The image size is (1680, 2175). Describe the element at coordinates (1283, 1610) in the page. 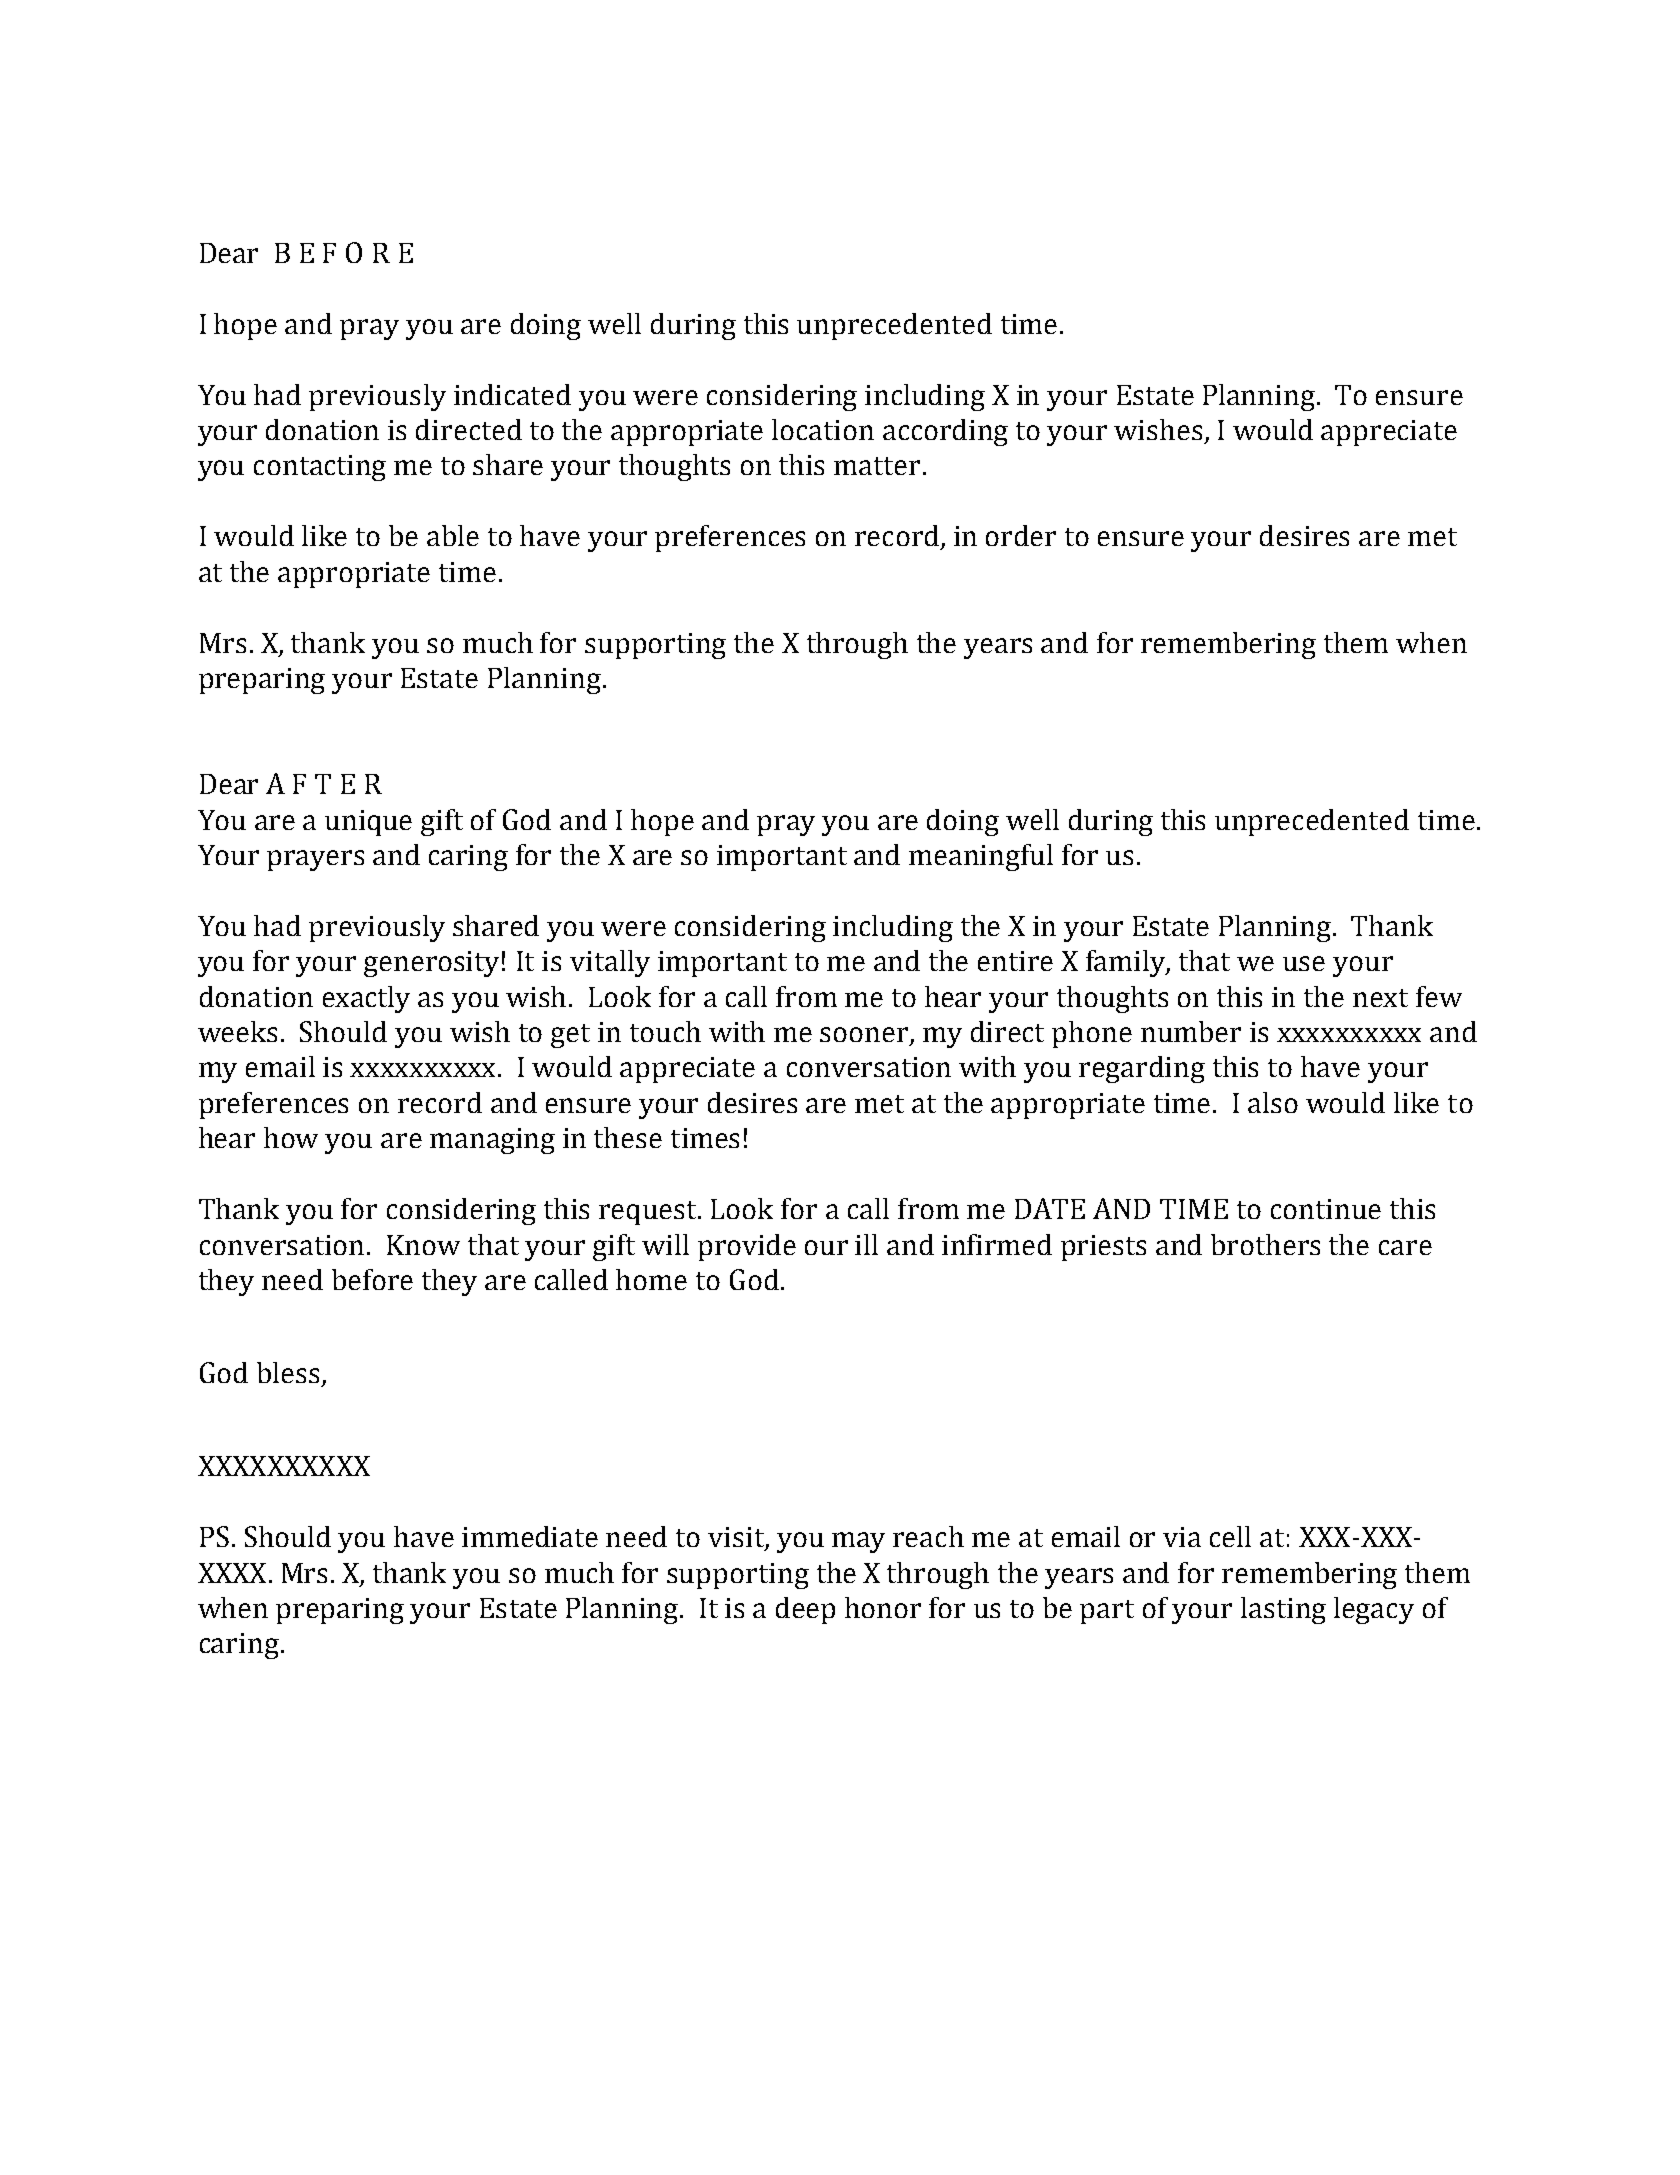

I see `lasting` at that location.
